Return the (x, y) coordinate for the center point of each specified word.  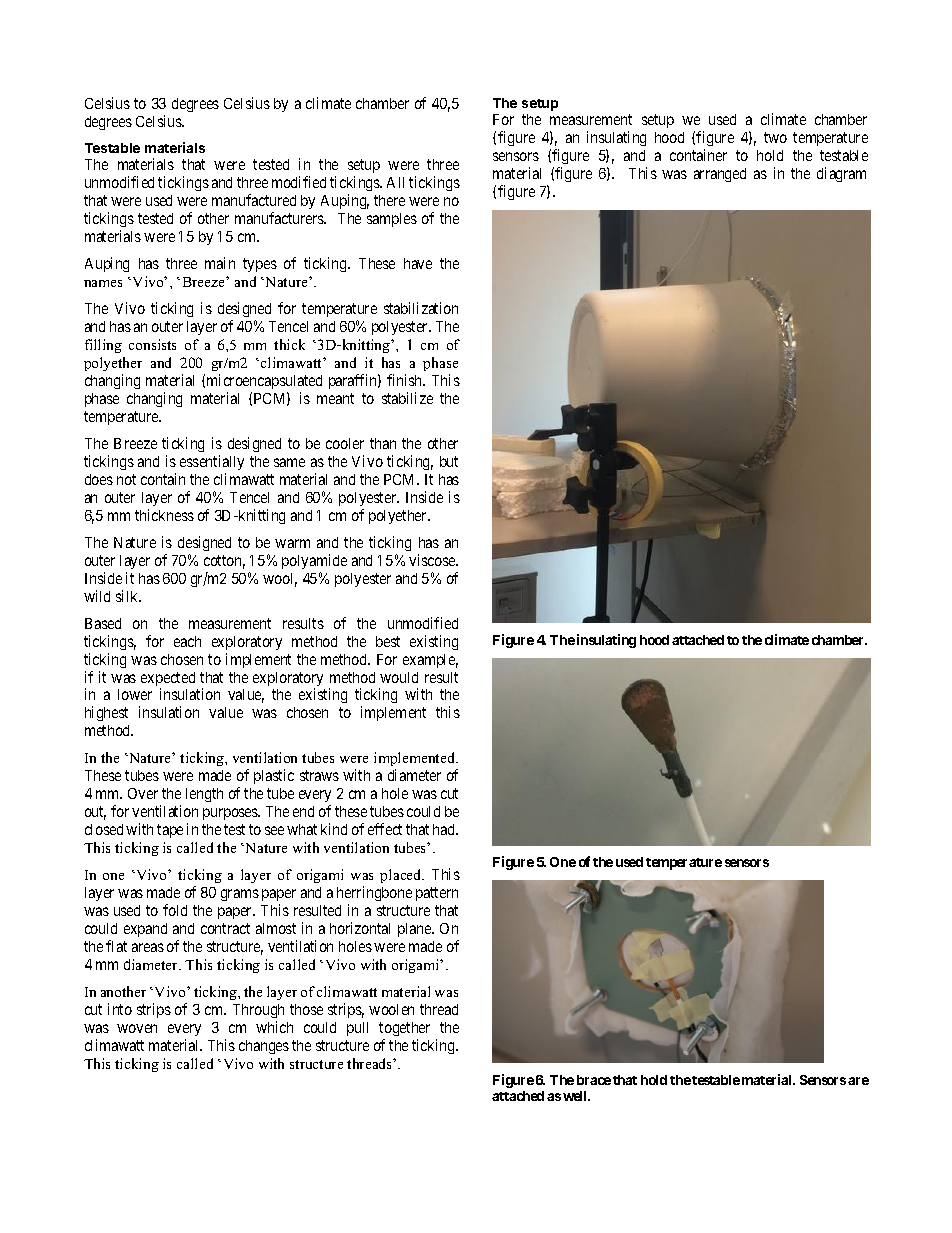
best (388, 641)
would (399, 677)
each (187, 641)
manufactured (254, 200)
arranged (720, 175)
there (389, 200)
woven (137, 1028)
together (404, 1029)
